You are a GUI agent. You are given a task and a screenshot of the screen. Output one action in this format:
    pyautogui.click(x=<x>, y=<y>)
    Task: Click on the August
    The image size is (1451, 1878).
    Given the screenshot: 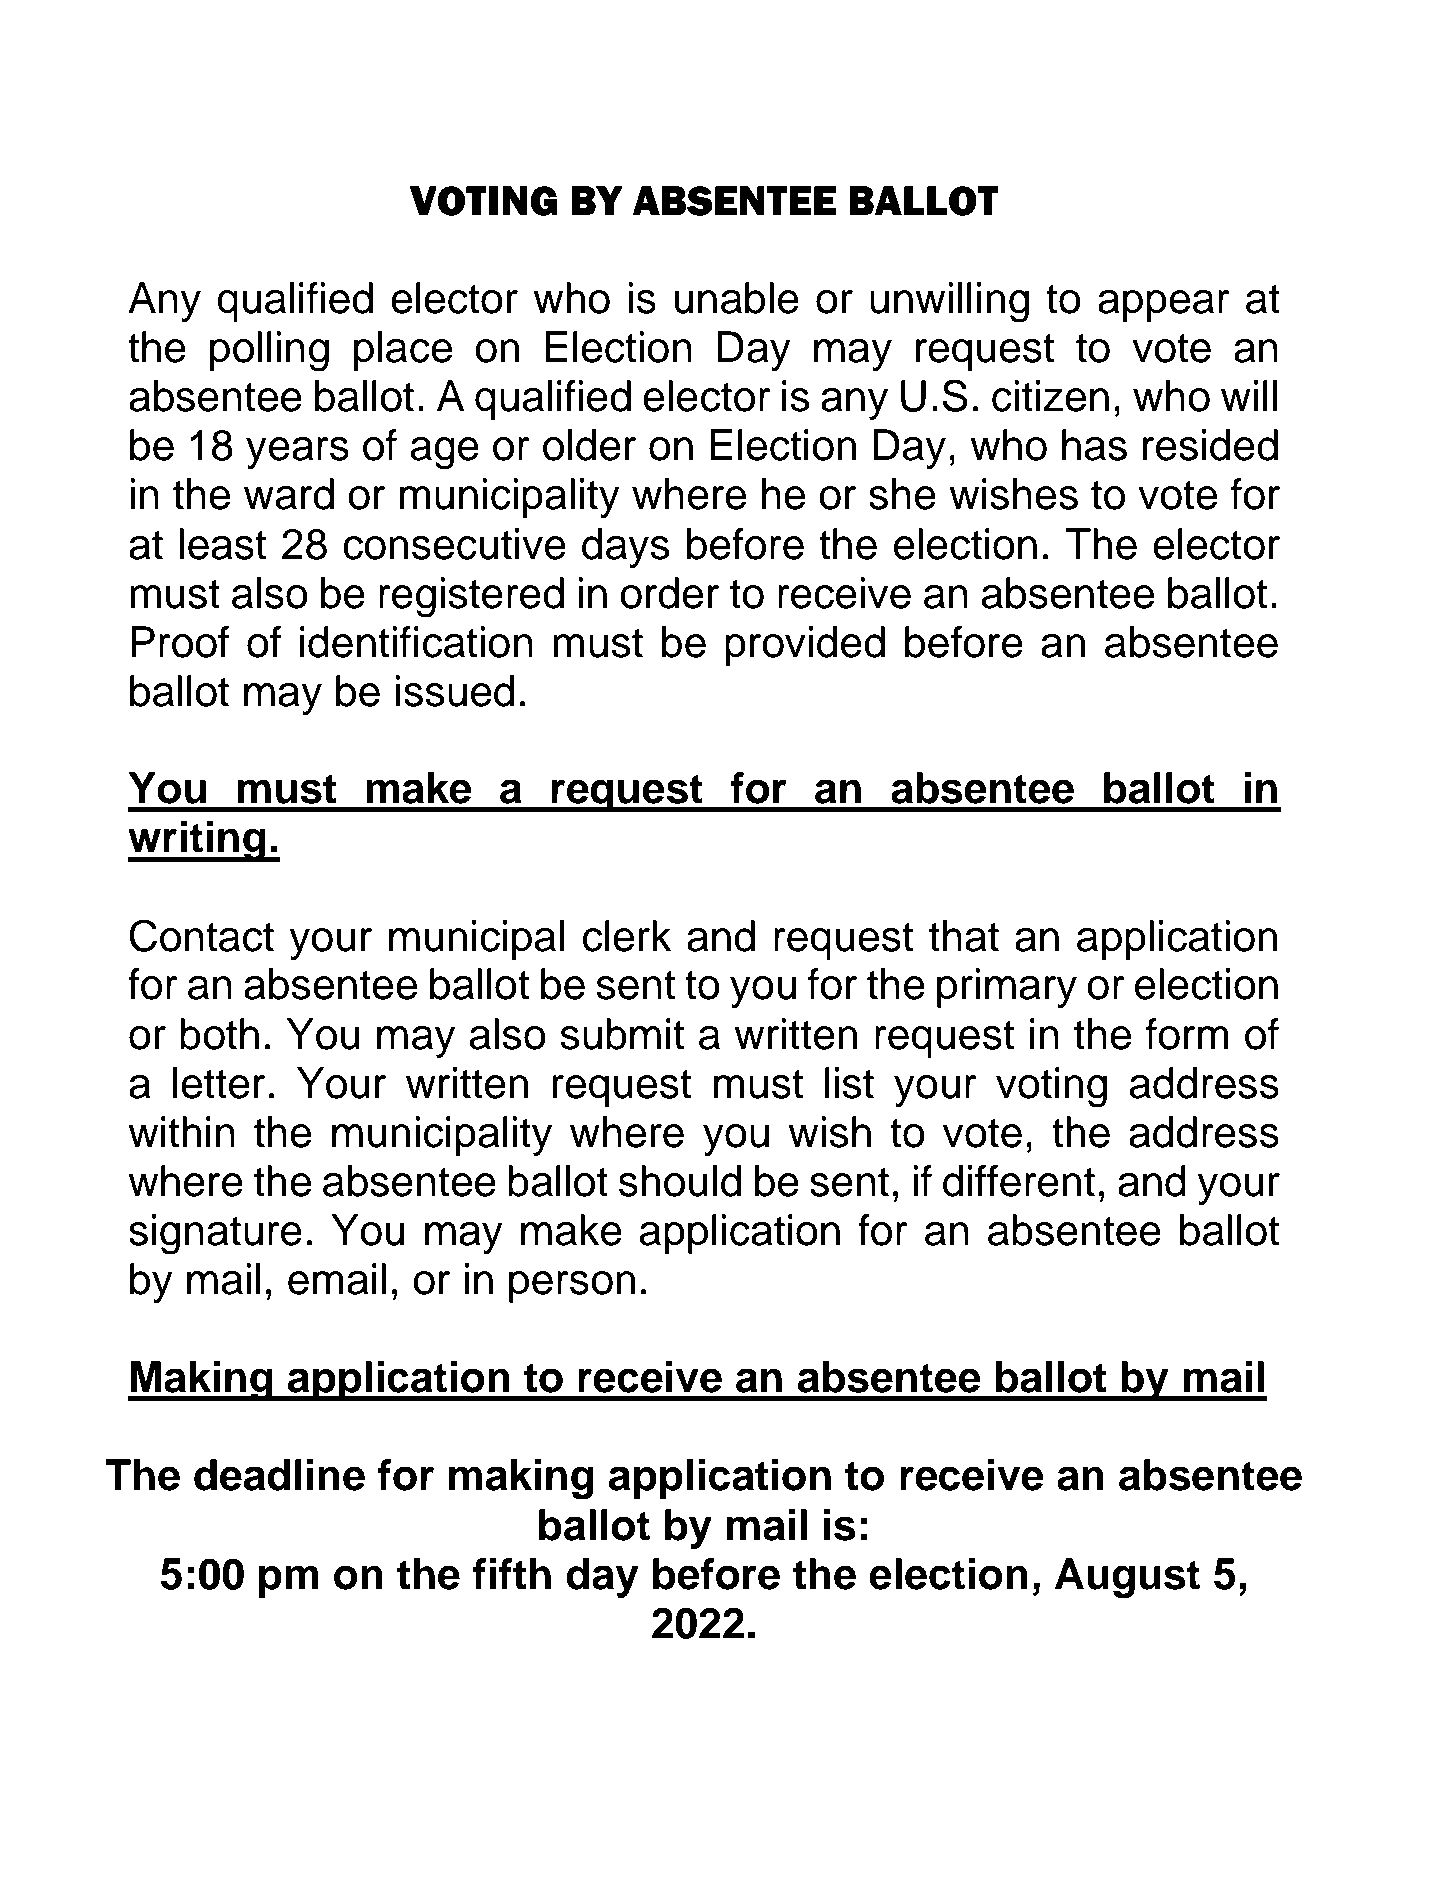 What is the action you would take?
    pyautogui.click(x=1127, y=1578)
